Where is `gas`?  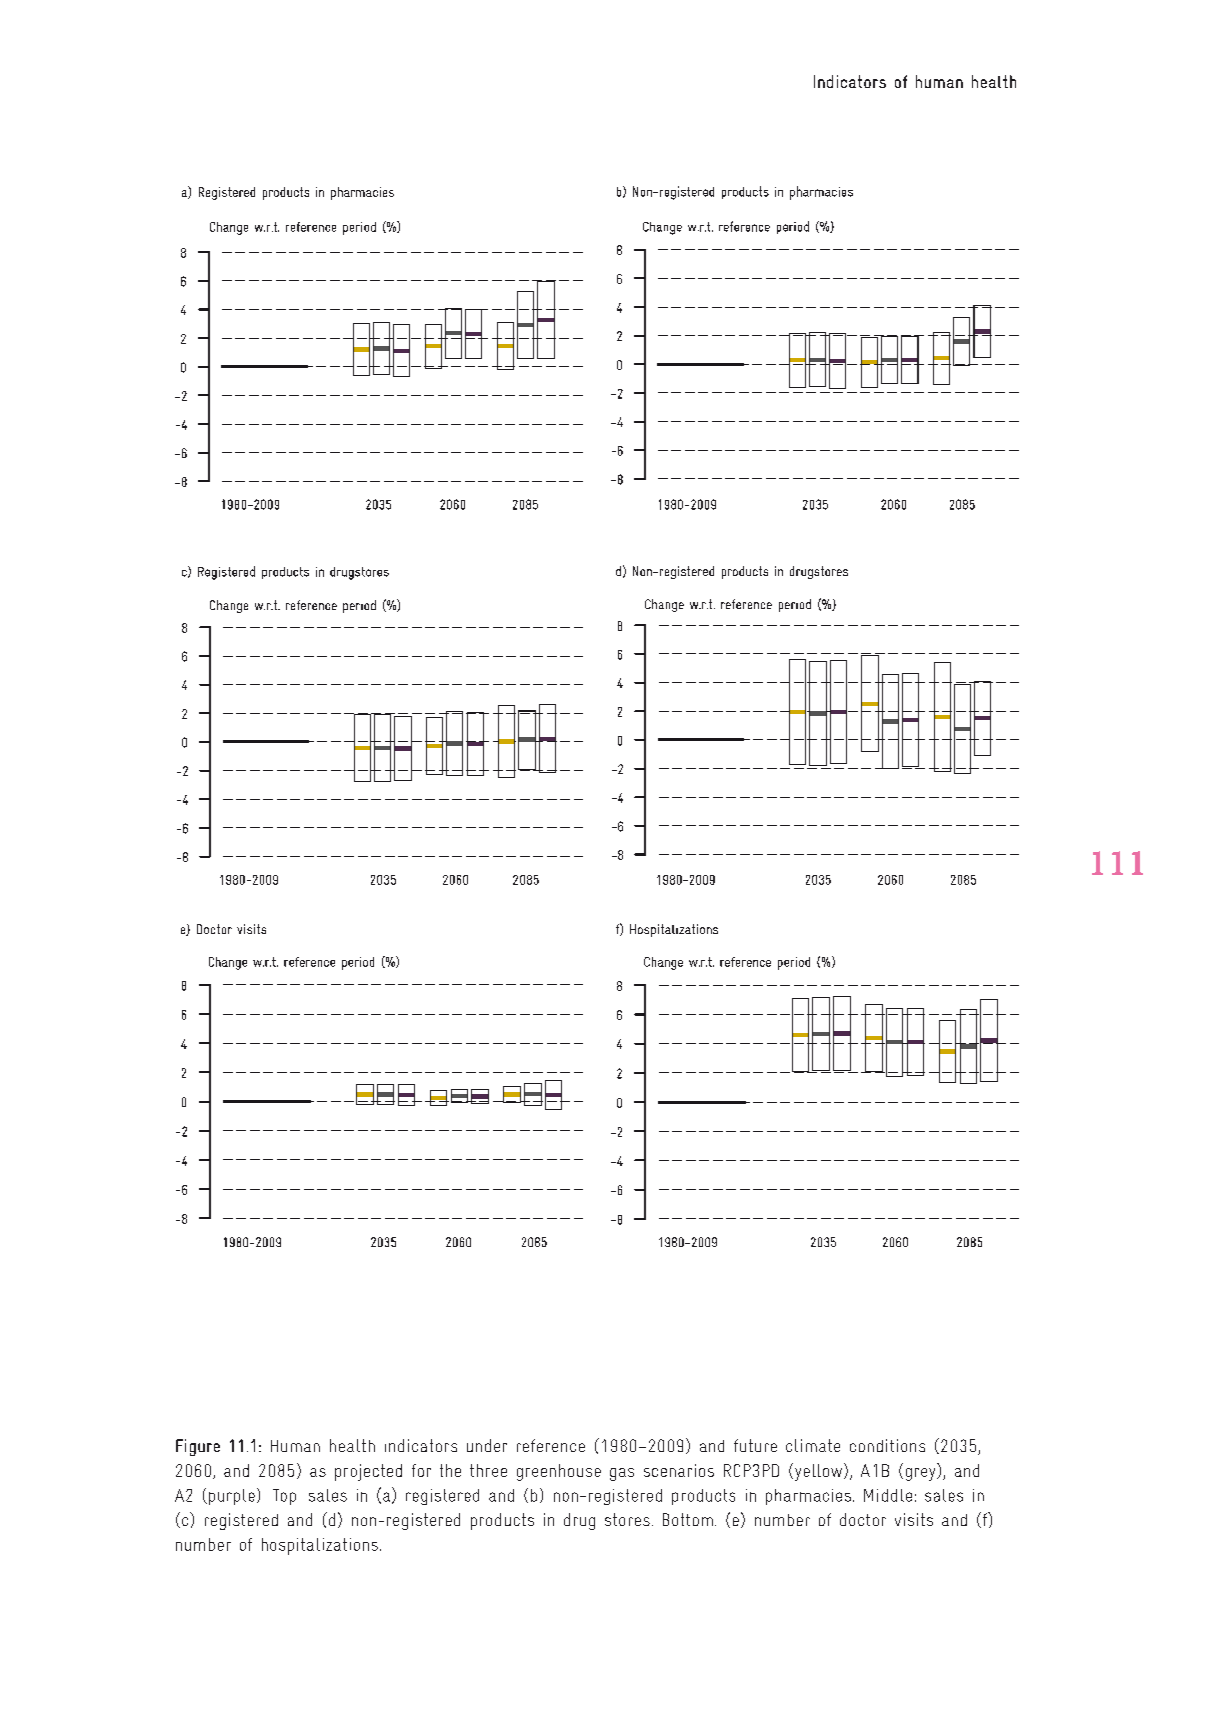 gas is located at coordinates (622, 1474).
